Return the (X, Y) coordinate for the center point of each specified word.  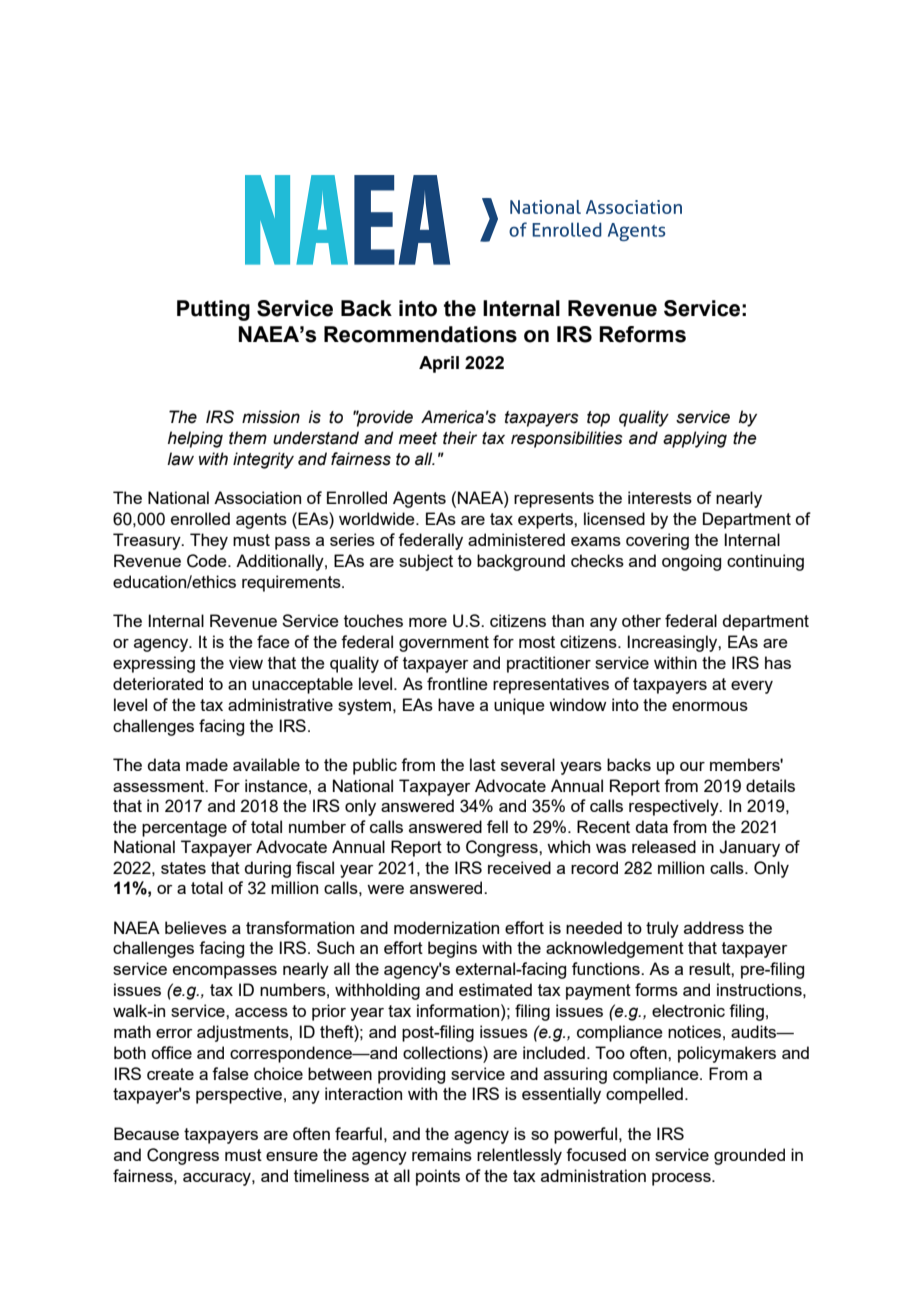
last (483, 764)
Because (146, 1133)
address (714, 927)
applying (695, 439)
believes (196, 927)
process (682, 1179)
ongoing (691, 562)
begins (452, 949)
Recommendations (420, 334)
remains (442, 1154)
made (207, 764)
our (692, 766)
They (209, 541)
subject (426, 562)
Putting (213, 310)
